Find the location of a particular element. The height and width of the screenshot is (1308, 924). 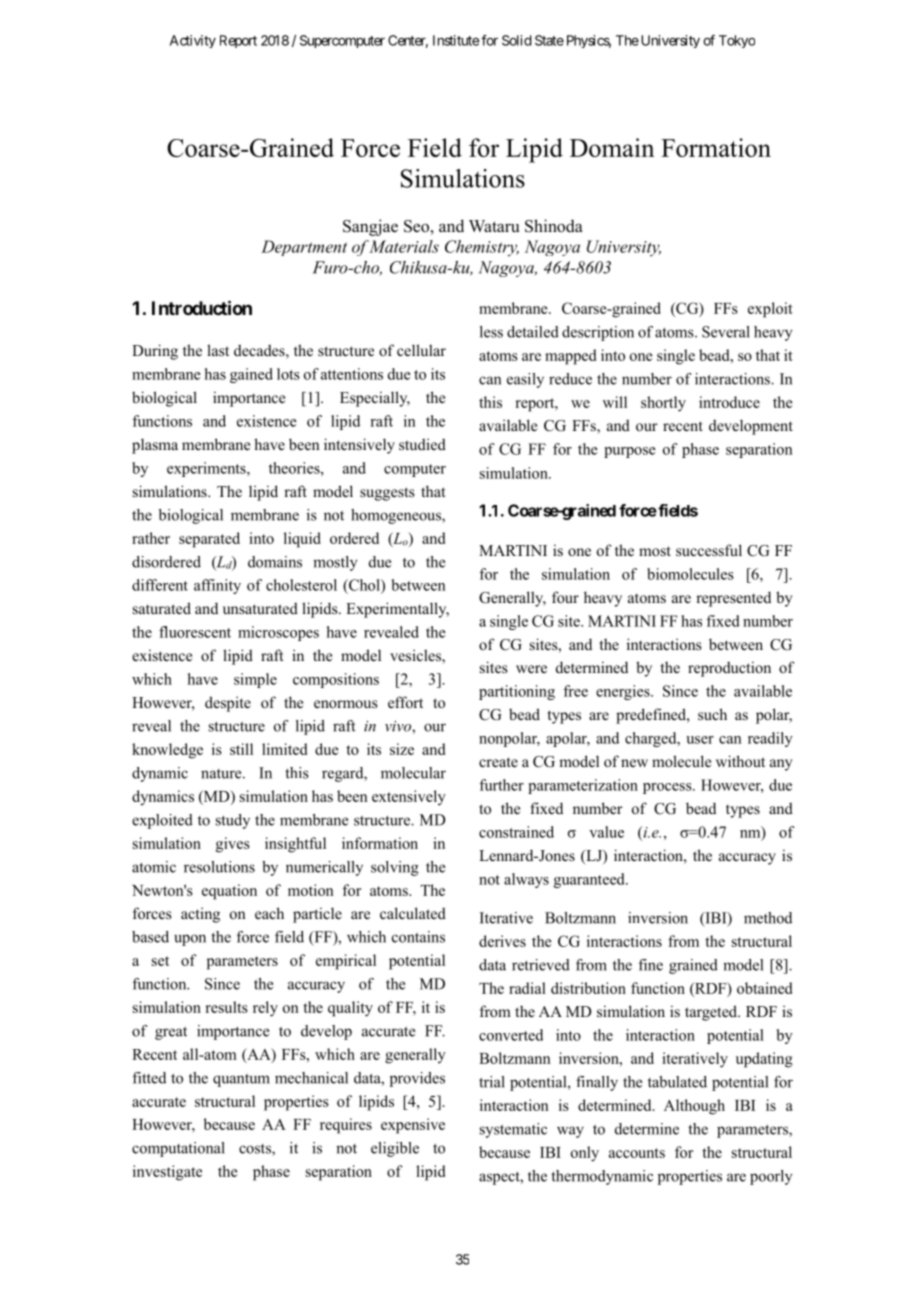

Experimentally is located at coordinates (397, 610).
